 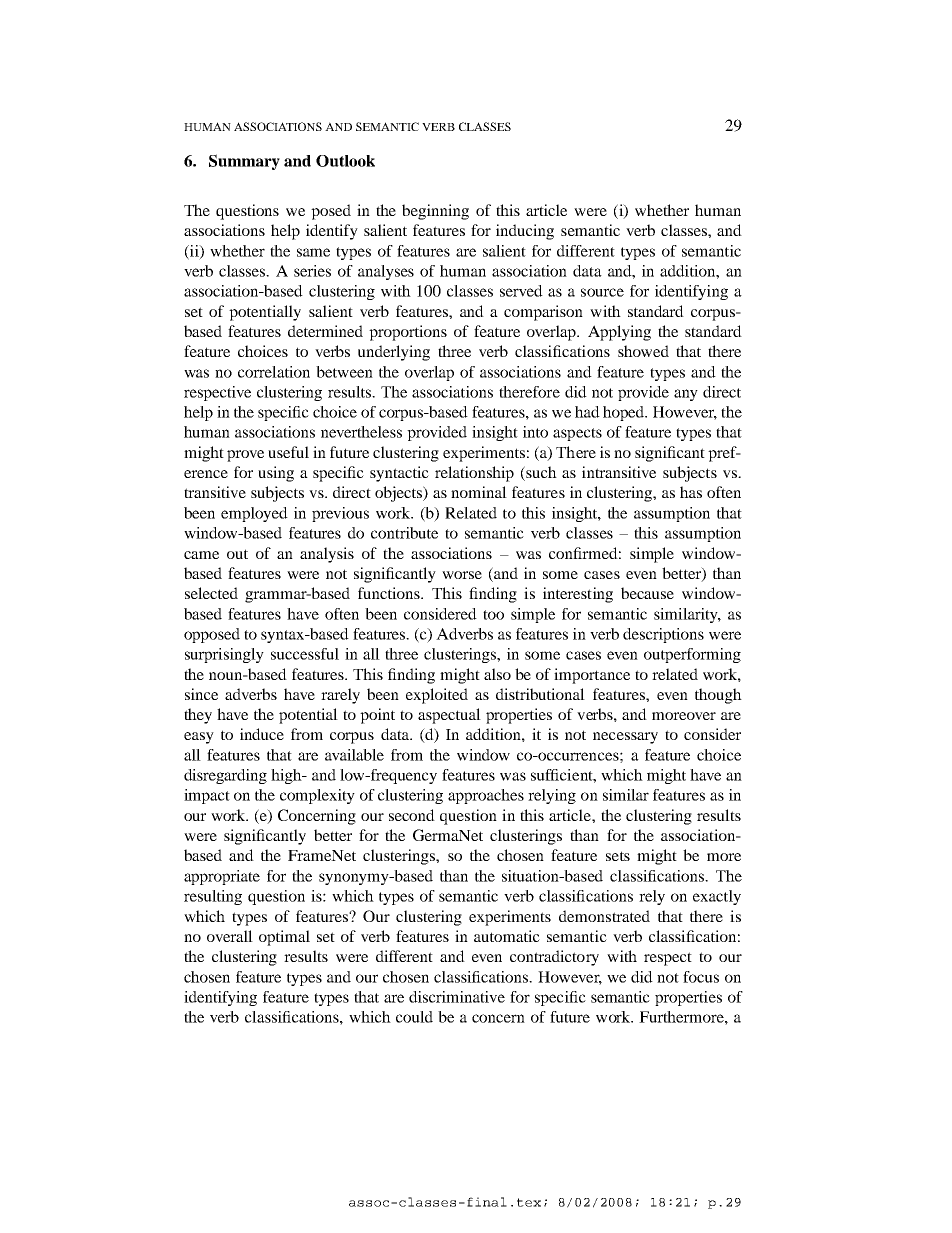 What do you see at coordinates (244, 162) in the page?
I see `Summary` at bounding box center [244, 162].
